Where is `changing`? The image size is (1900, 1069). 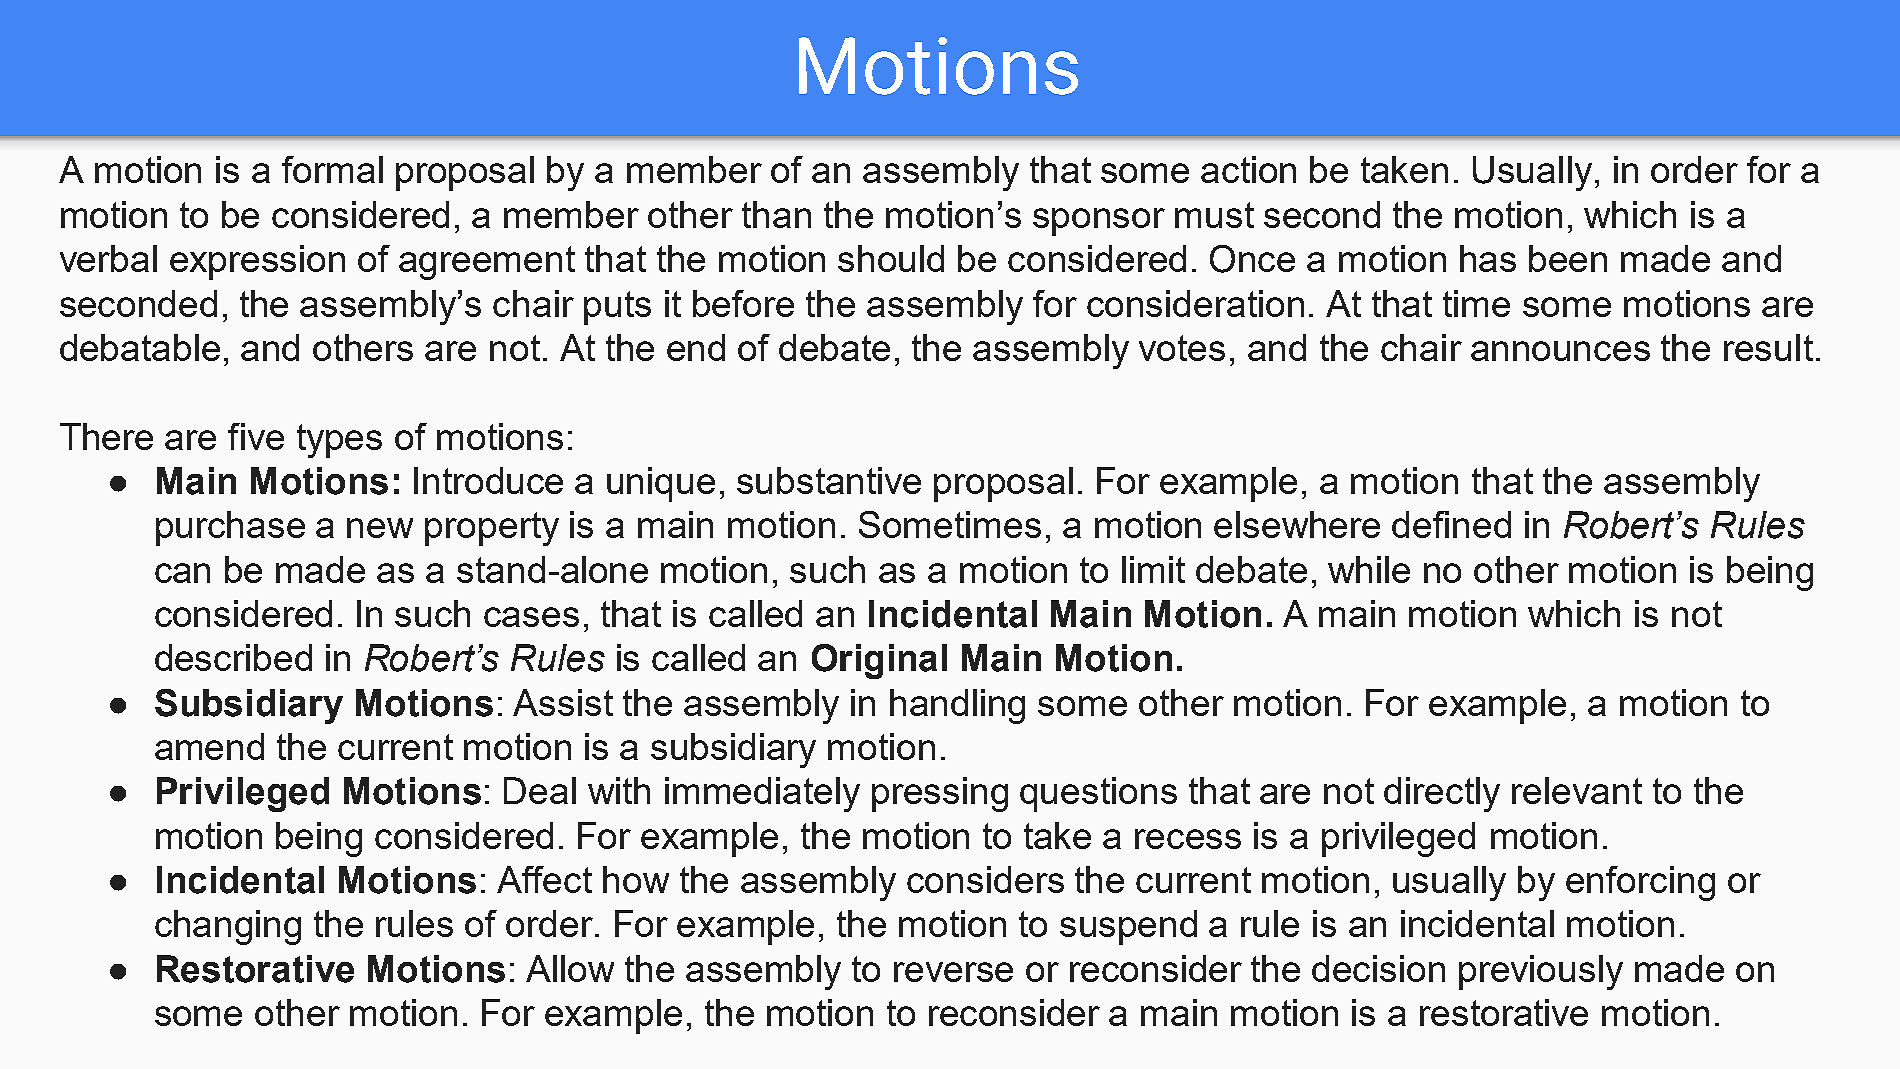 changing is located at coordinates (228, 927).
